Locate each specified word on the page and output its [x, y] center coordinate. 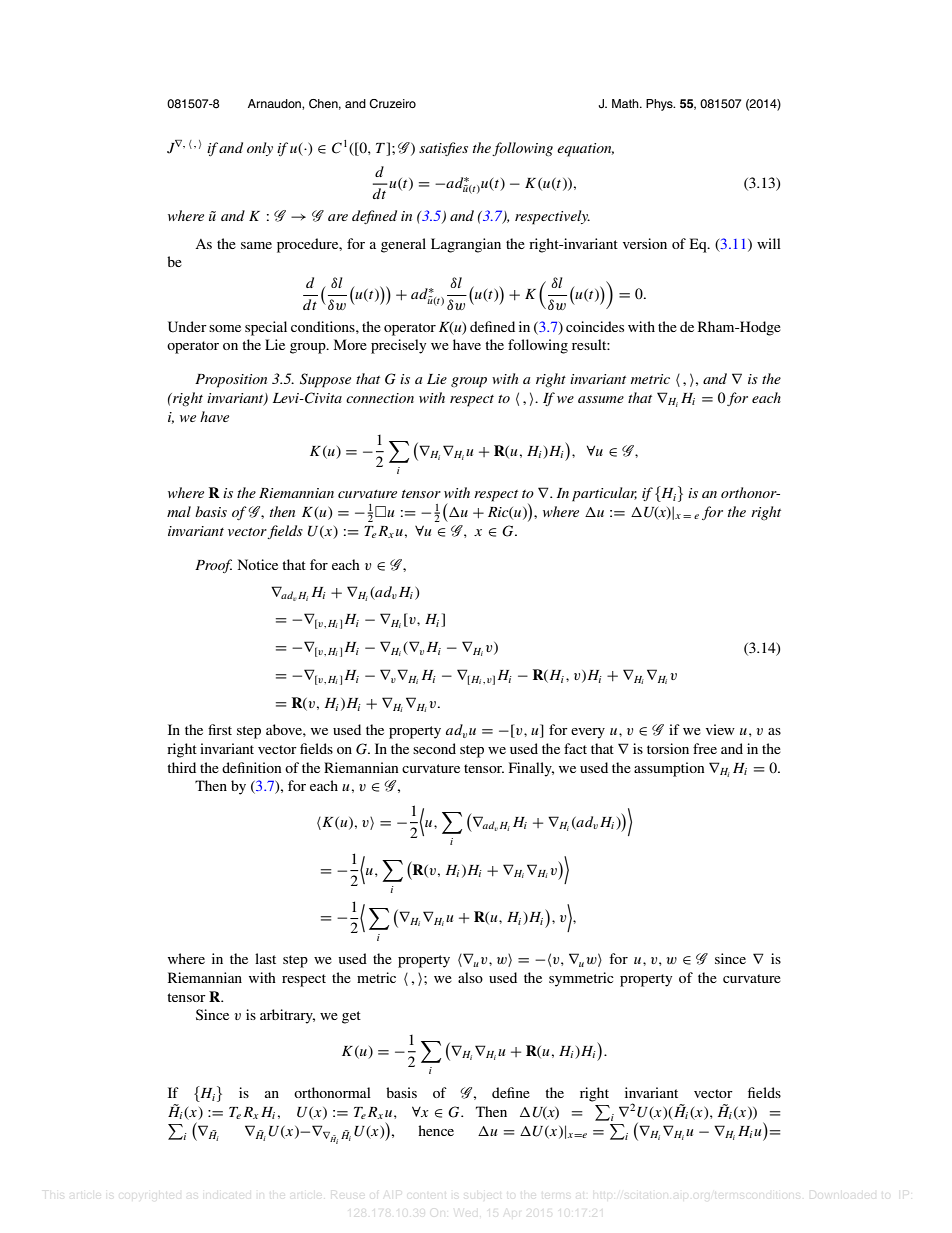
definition [252, 767]
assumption [669, 769]
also [470, 977]
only [260, 149]
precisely [398, 346]
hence [436, 1130]
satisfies [443, 149]
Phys [660, 105]
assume [601, 399]
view [720, 729]
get [351, 1017]
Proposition [231, 381]
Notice [258, 564]
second [434, 748]
